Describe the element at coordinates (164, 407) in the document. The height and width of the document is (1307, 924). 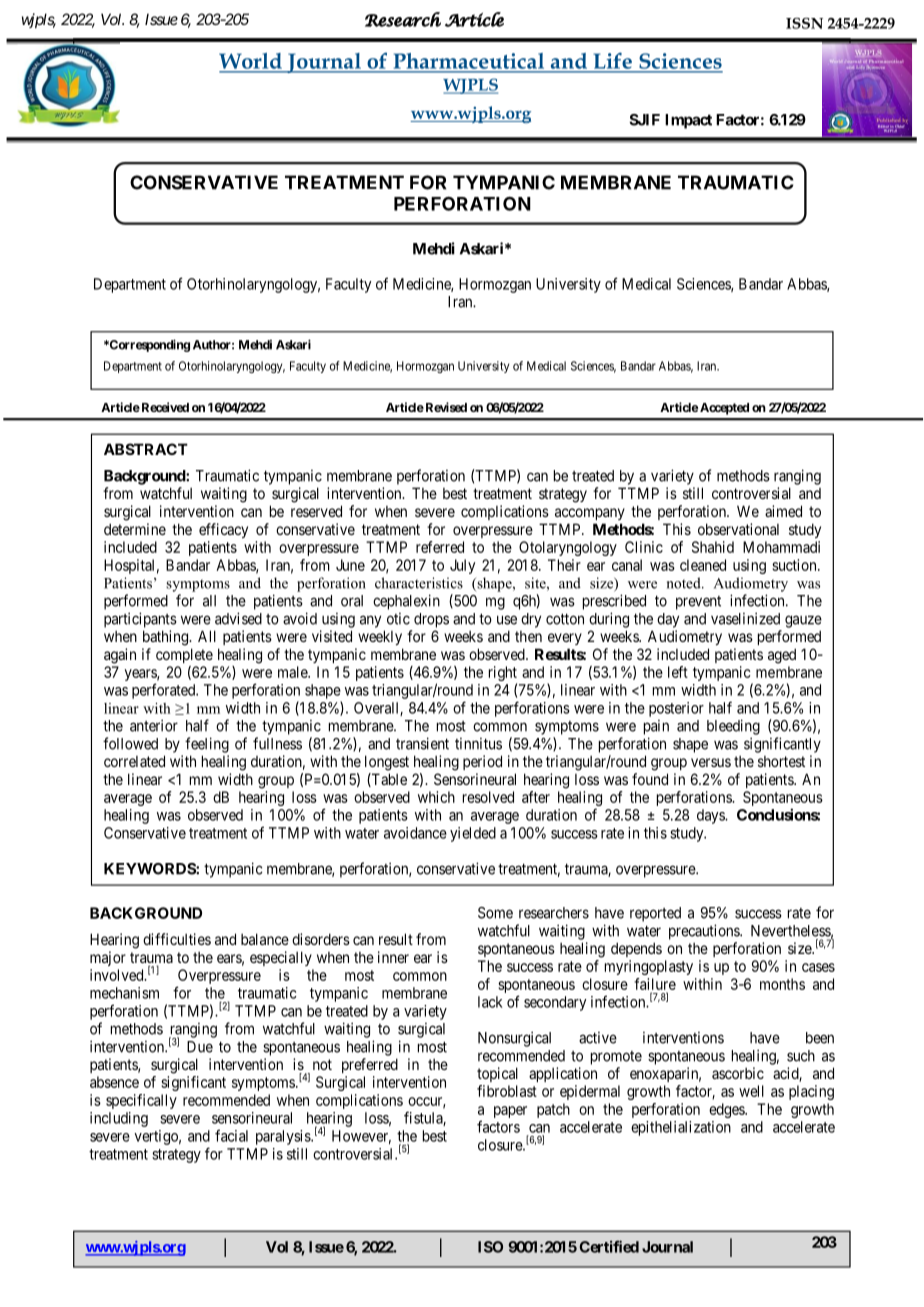
I see `Received` at that location.
